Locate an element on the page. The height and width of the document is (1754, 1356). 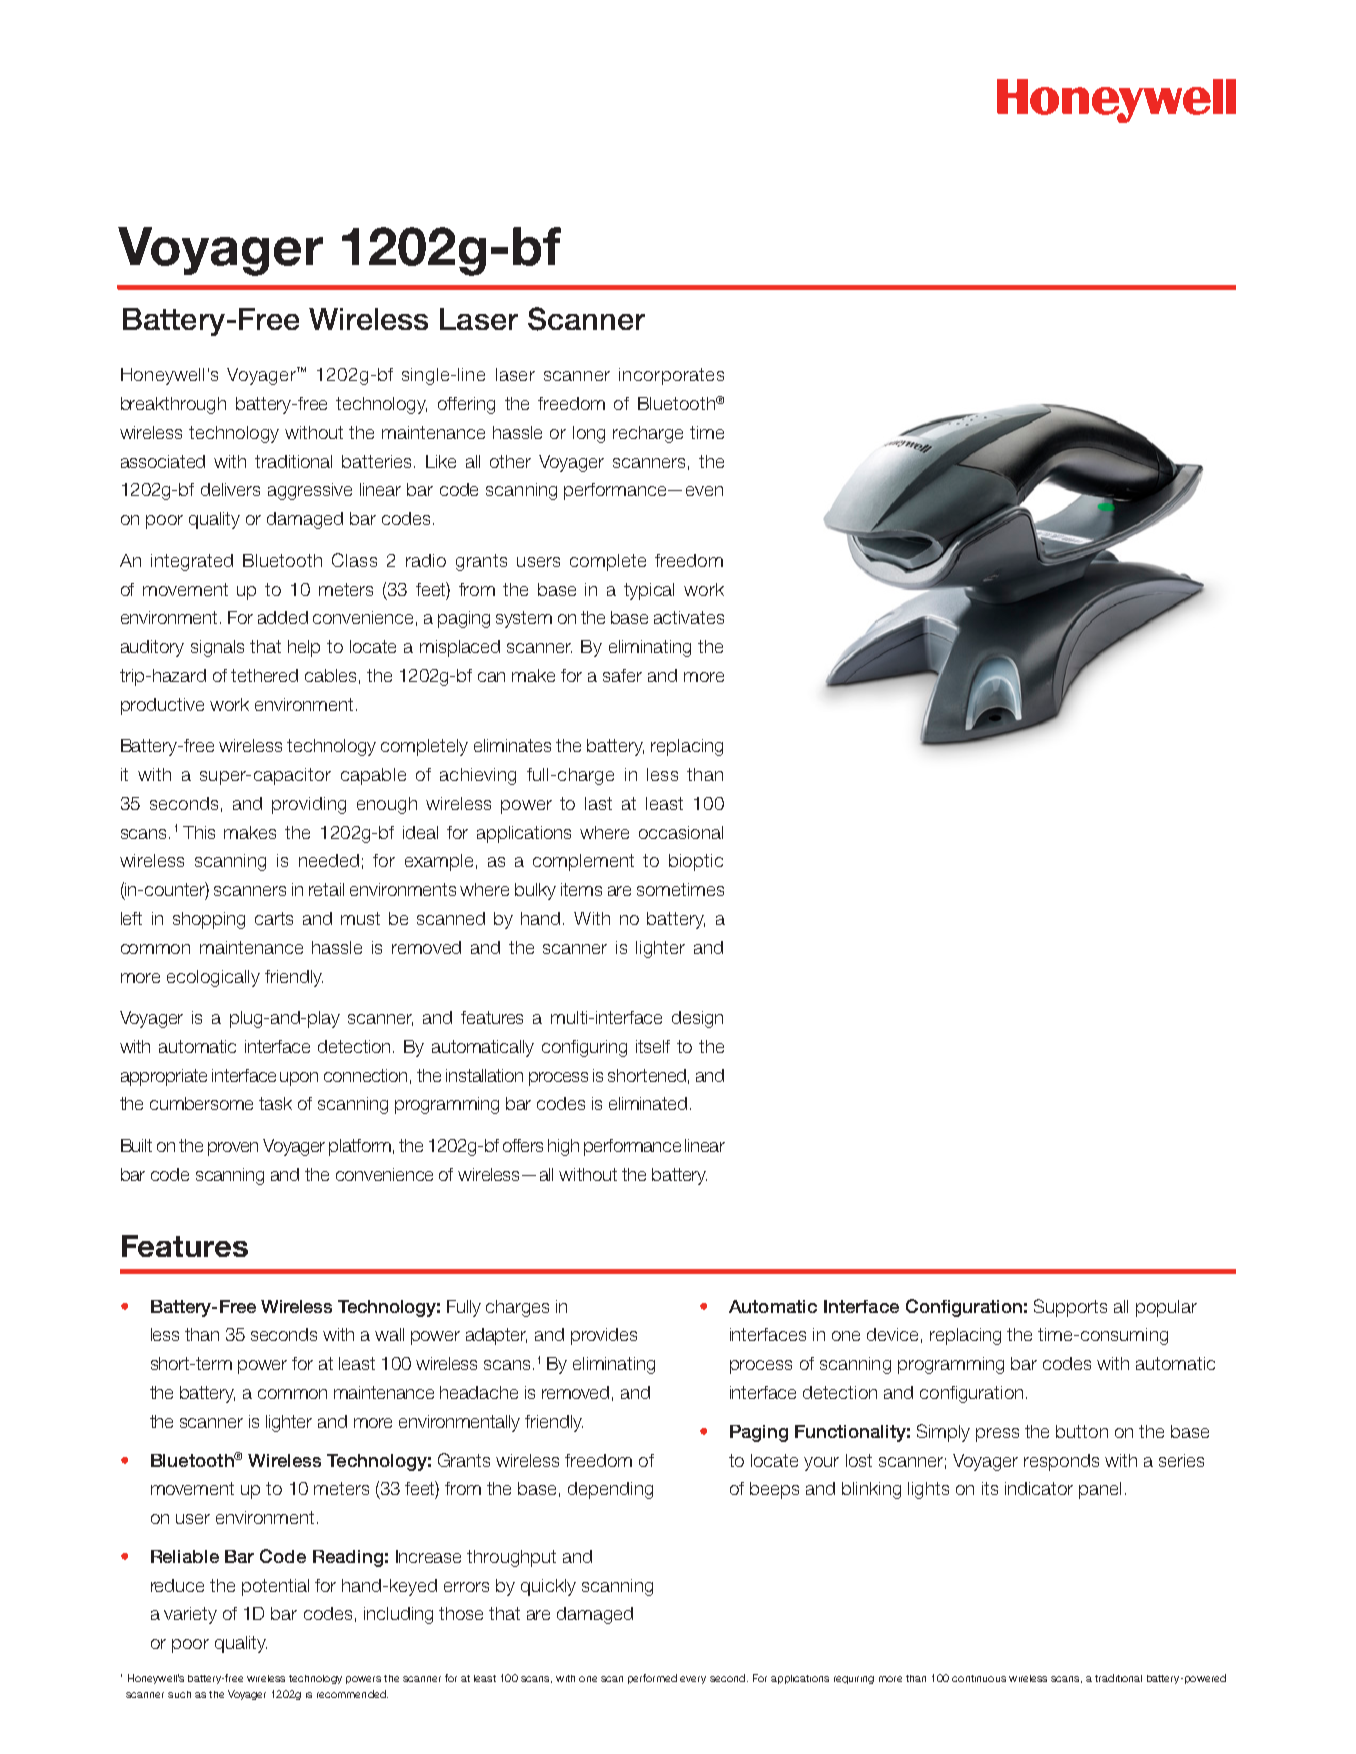
Supports is located at coordinates (1070, 1308).
